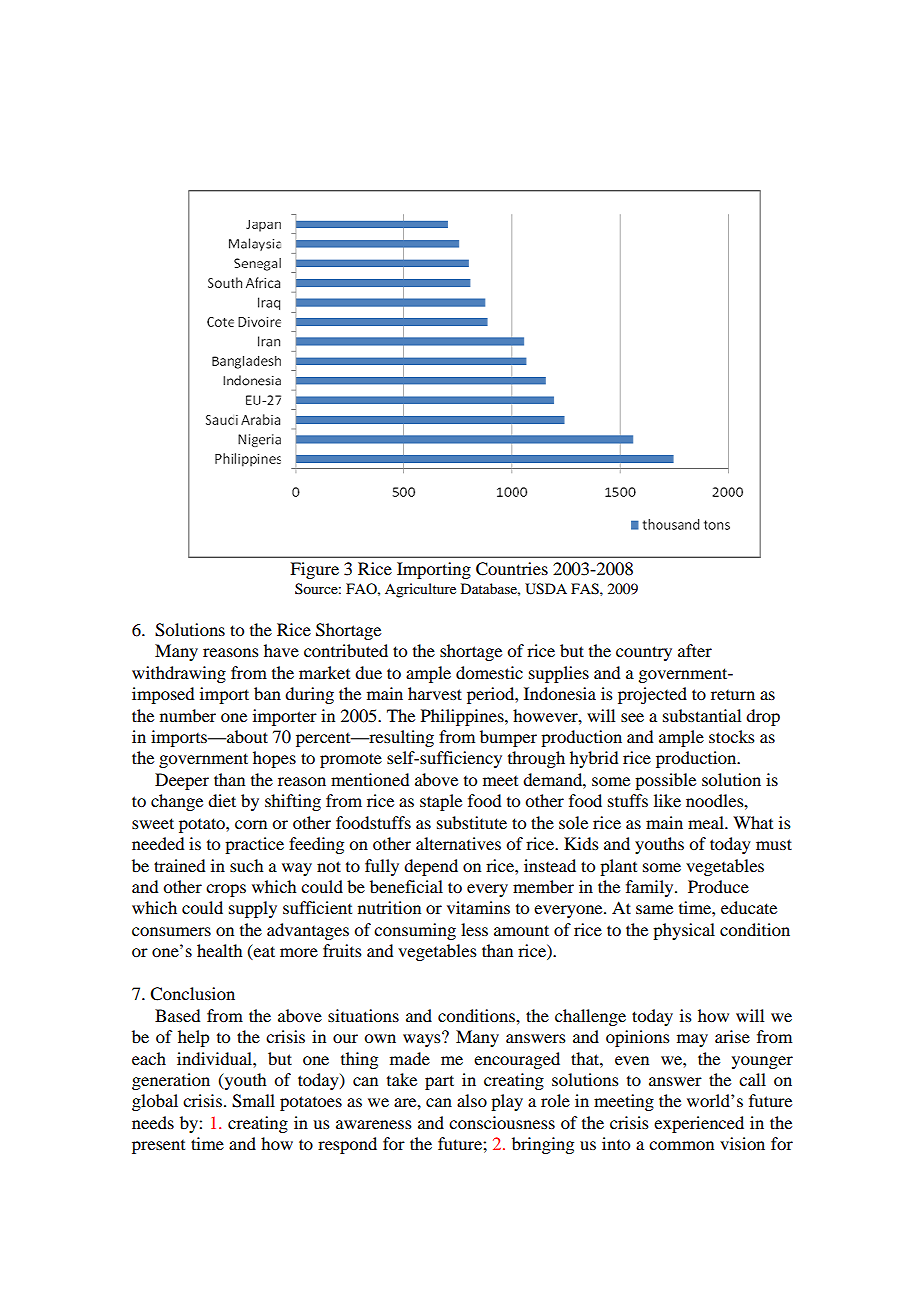  Describe the element at coordinates (458, 843) in the screenshot. I see `alternatives` at that location.
